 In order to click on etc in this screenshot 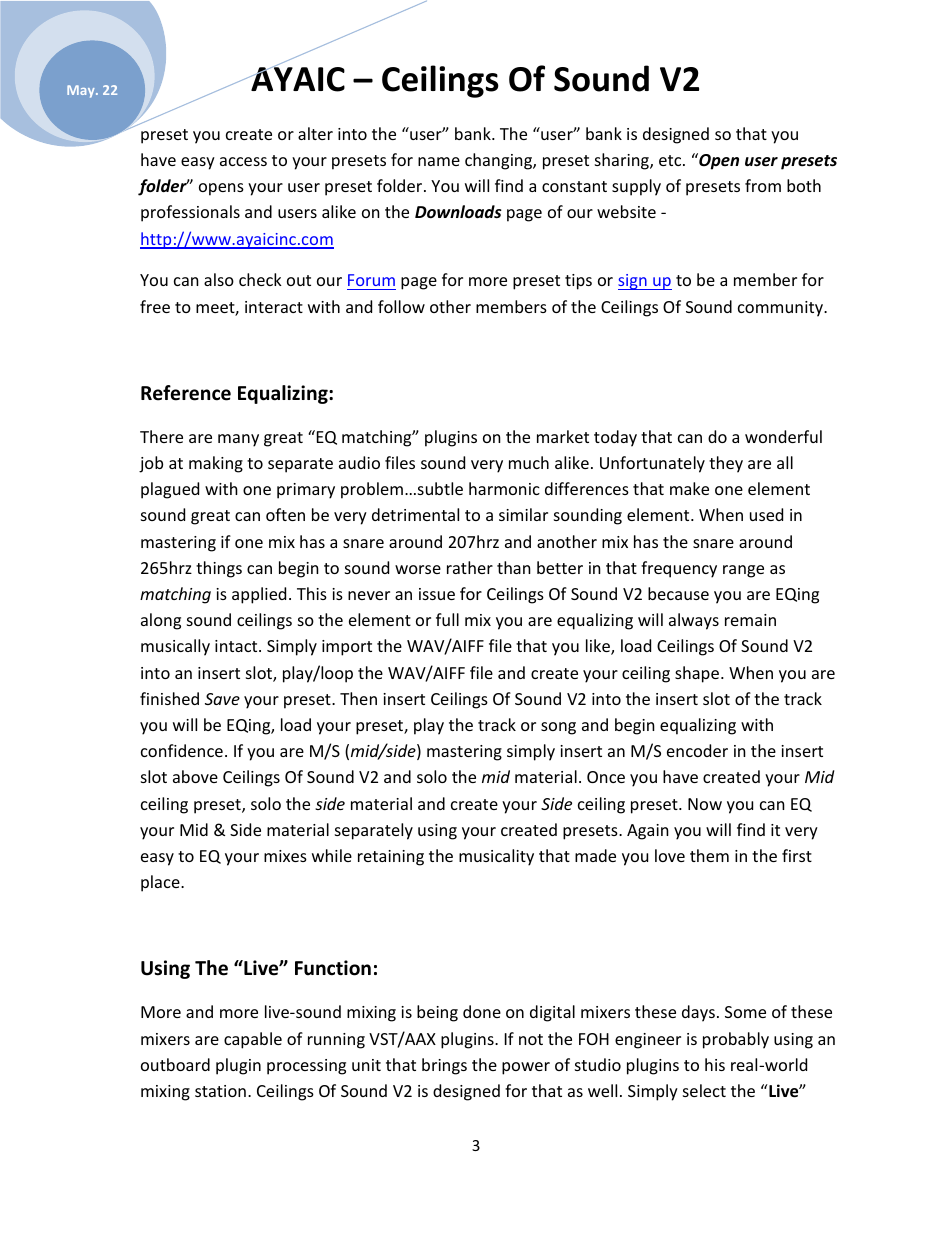, I will do `click(671, 160)`.
